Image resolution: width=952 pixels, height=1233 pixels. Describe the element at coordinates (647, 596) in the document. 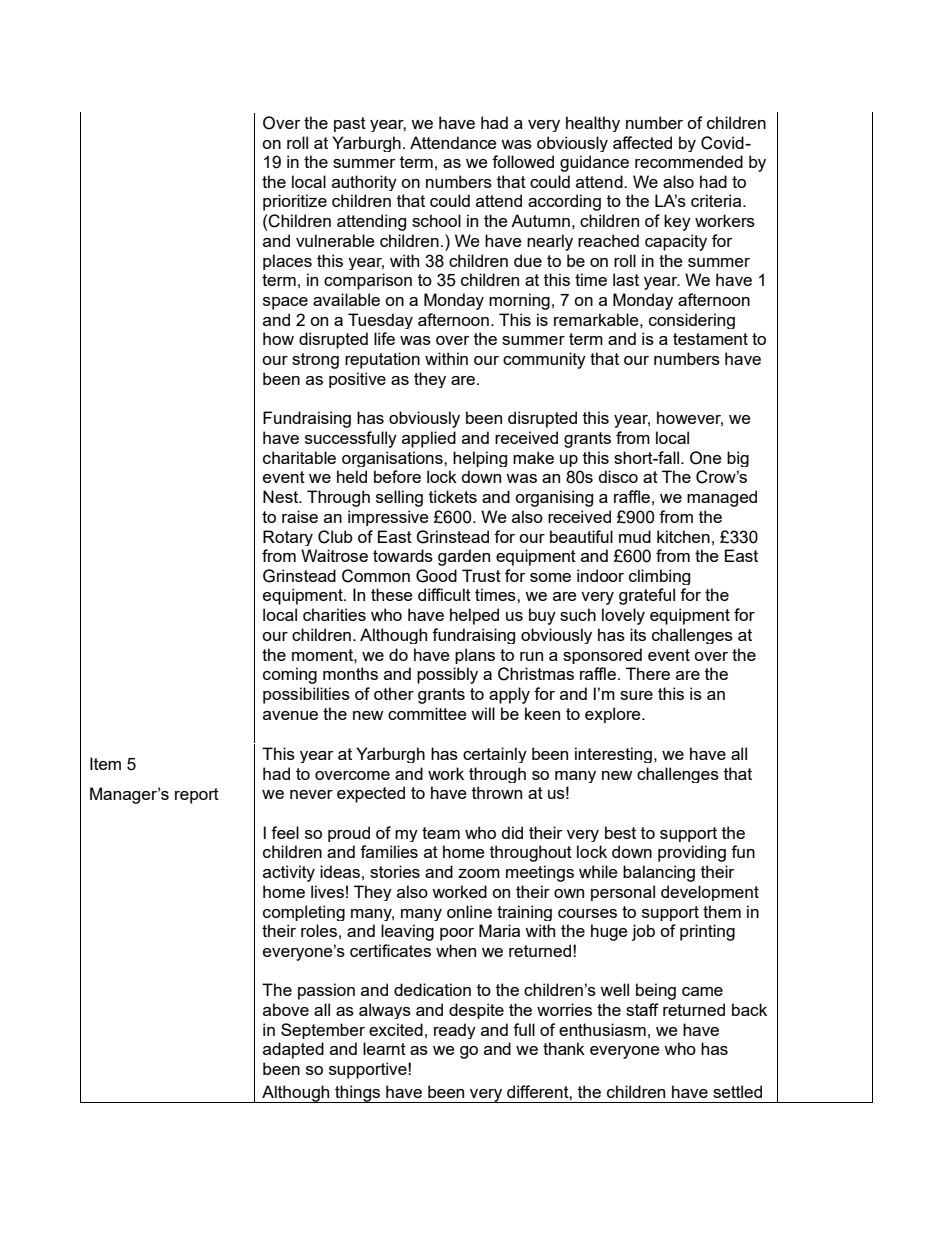

I see `grateful` at that location.
